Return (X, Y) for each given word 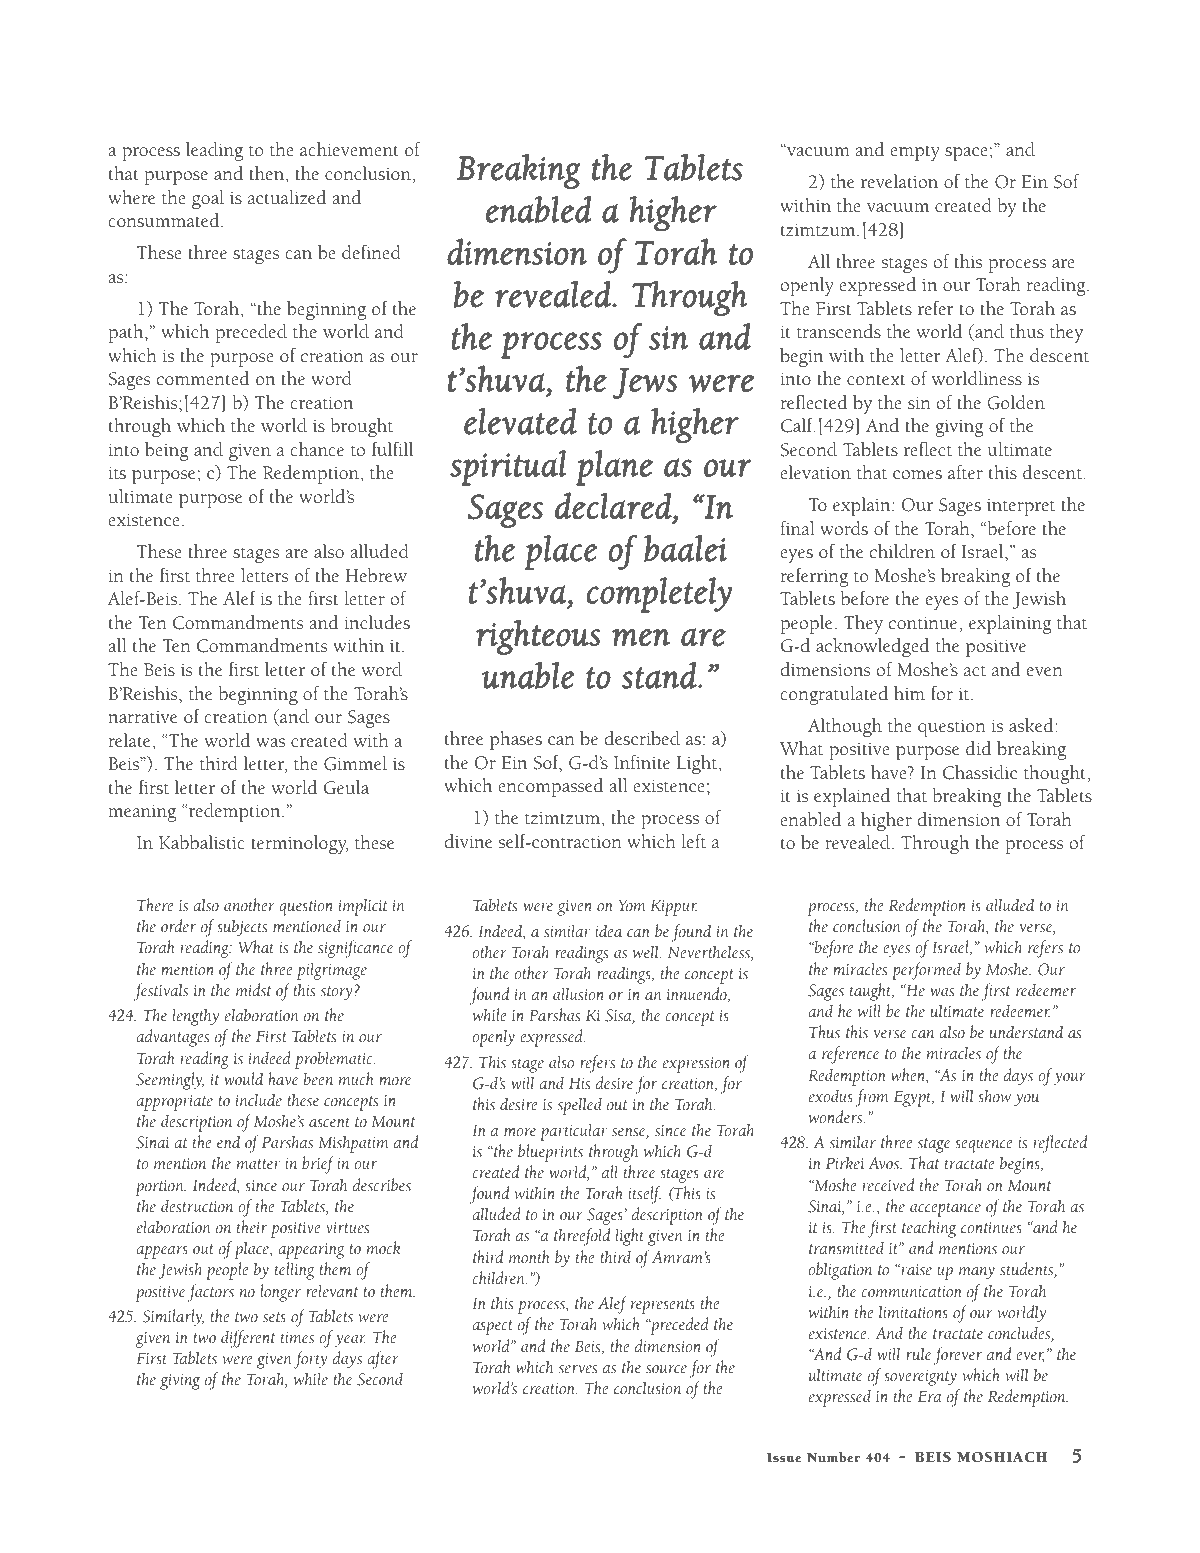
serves (578, 1369)
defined (371, 252)
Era (929, 1396)
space (966, 154)
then (268, 174)
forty (310, 1360)
